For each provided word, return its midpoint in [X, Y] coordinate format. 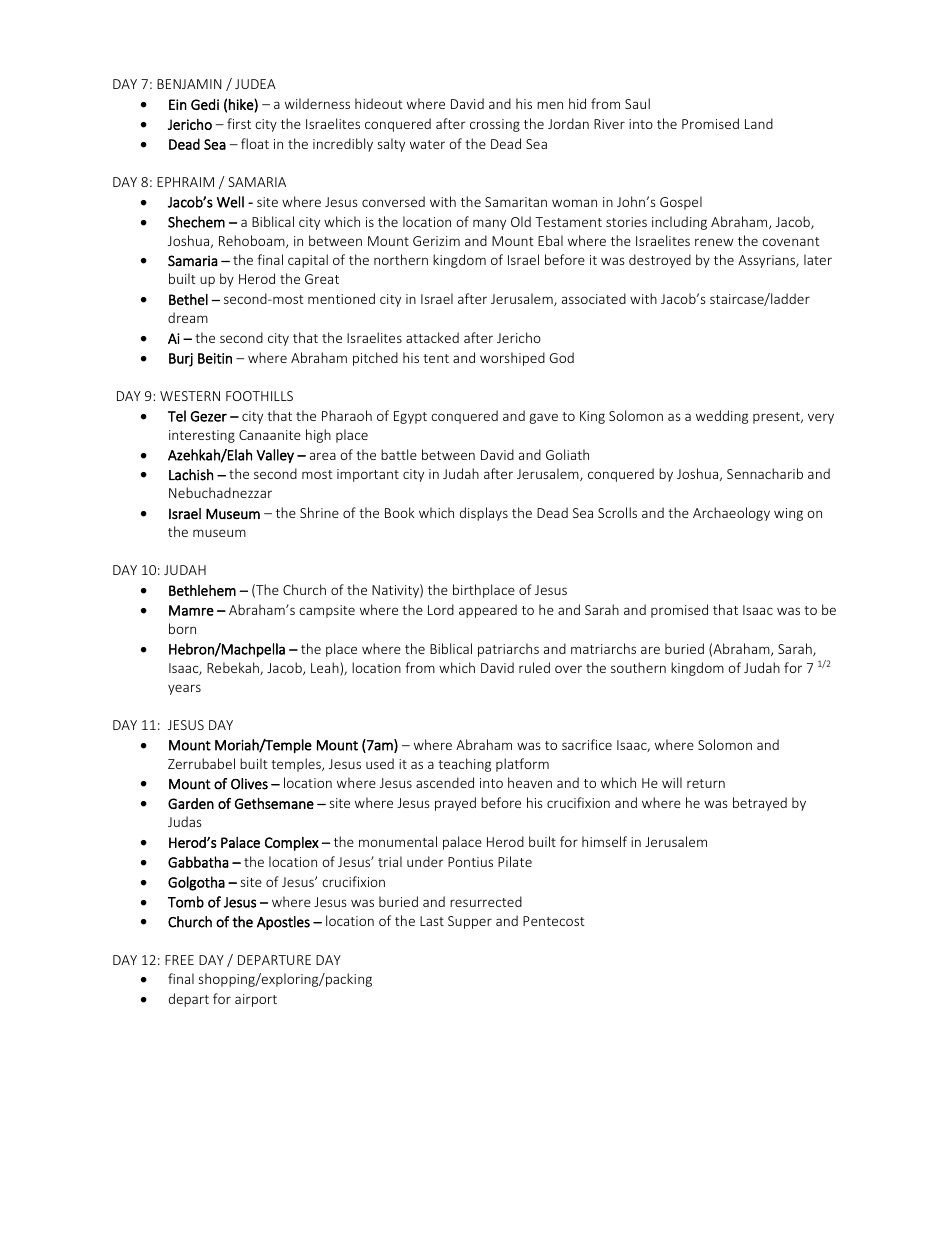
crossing [495, 125]
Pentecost [554, 921]
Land [759, 123]
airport [256, 1000]
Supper [470, 922]
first [239, 123]
